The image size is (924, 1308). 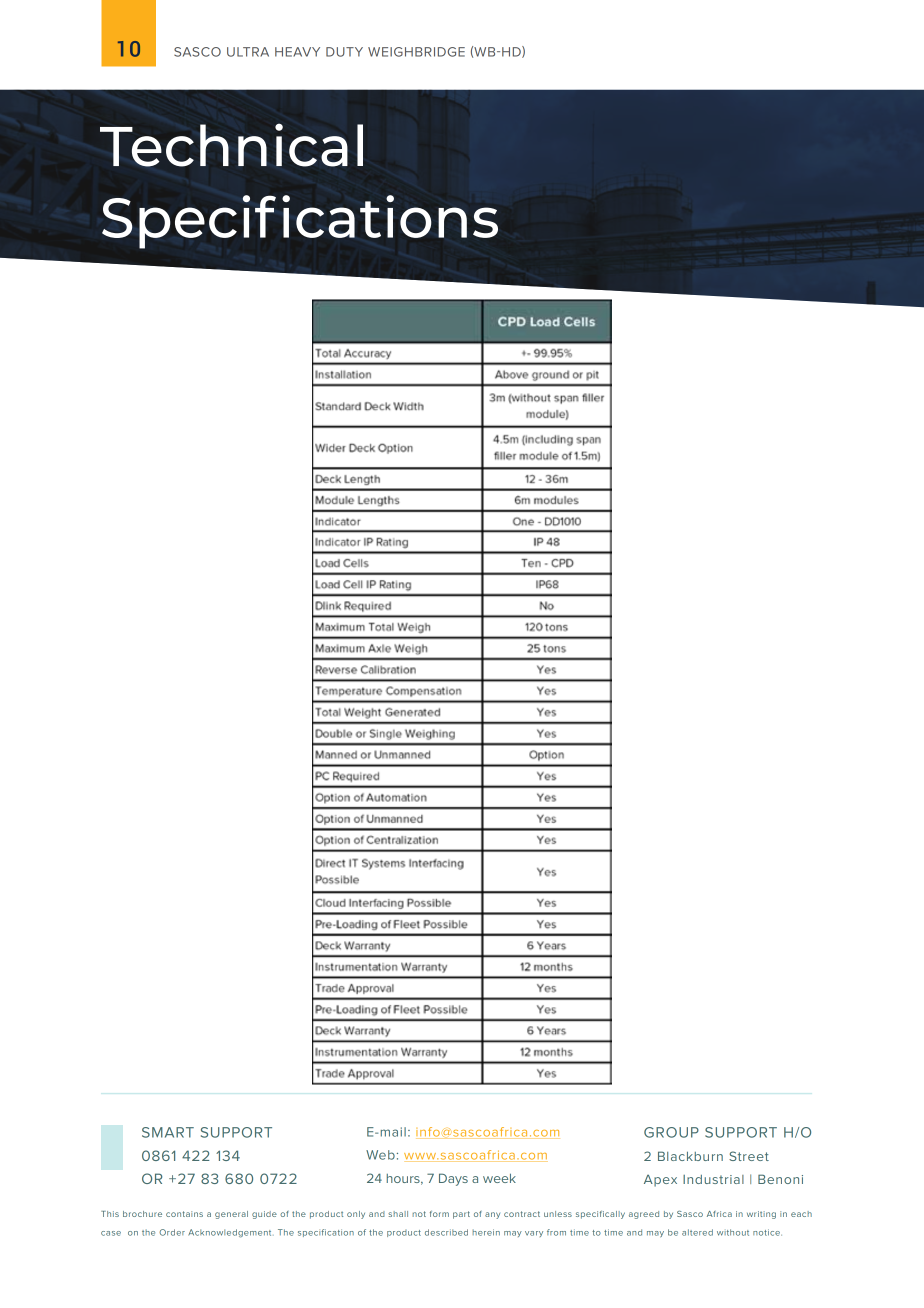 I want to click on HEAVY, so click(x=297, y=52).
